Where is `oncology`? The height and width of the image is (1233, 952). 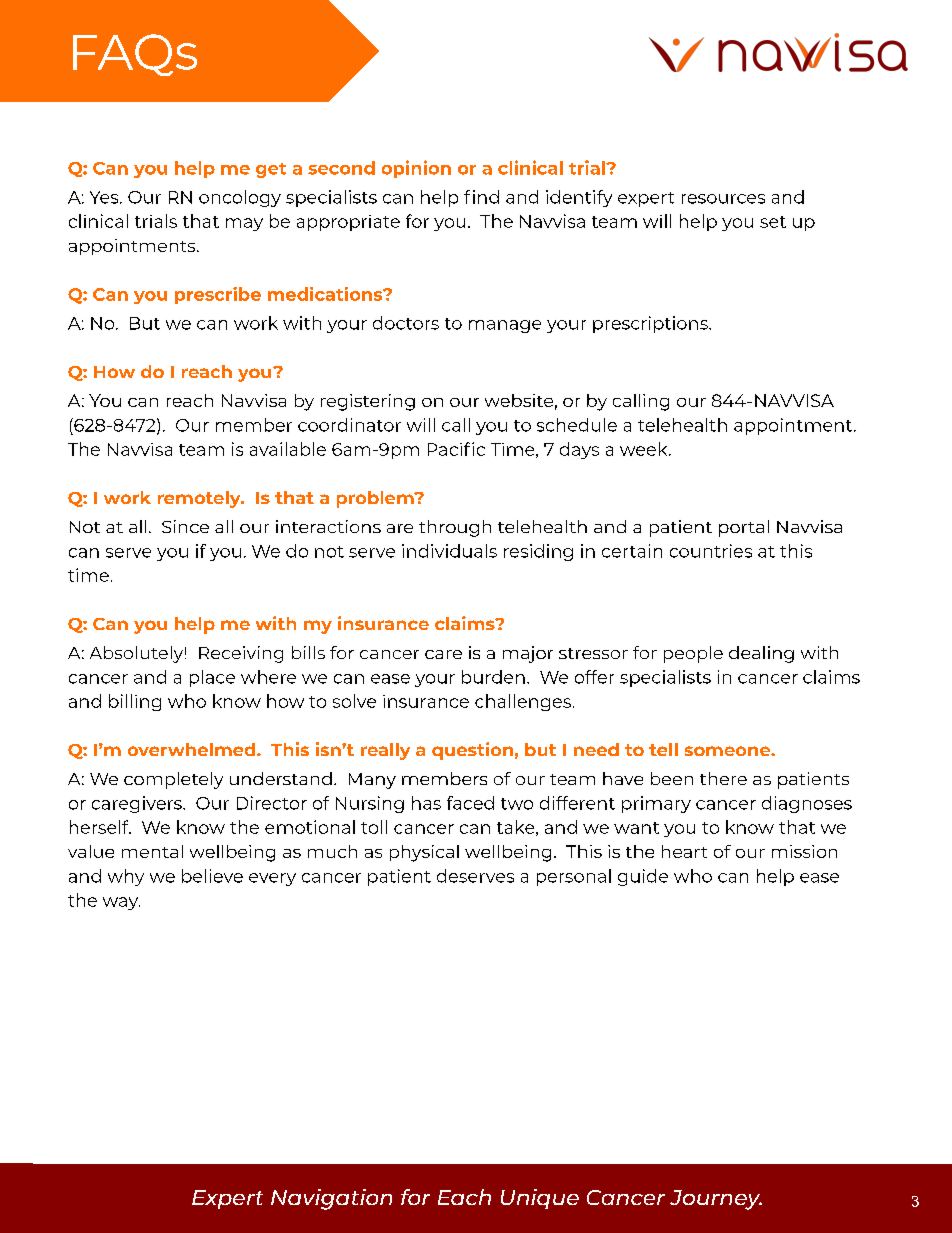
oncology is located at coordinates (240, 198).
